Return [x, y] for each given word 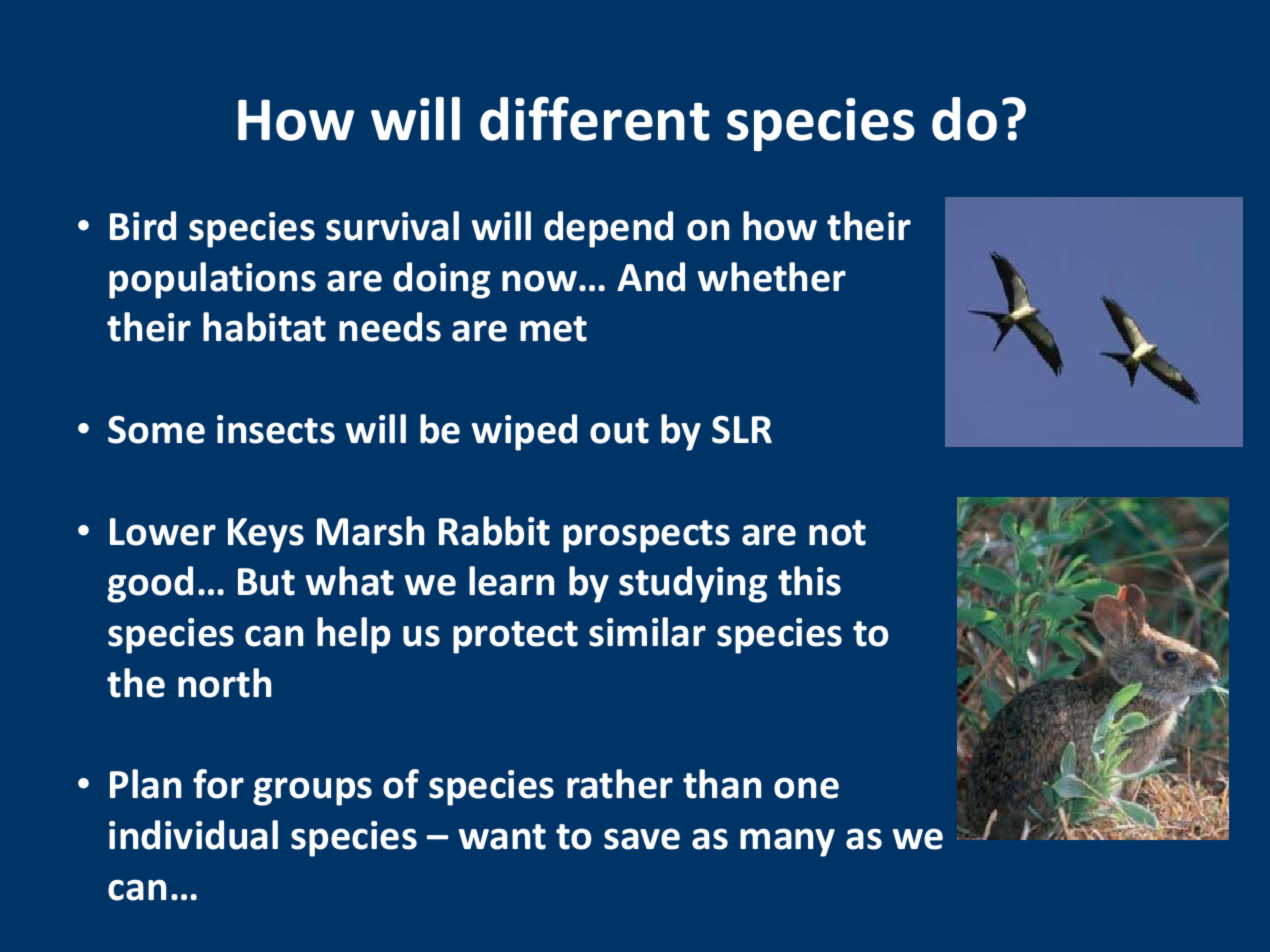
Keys [266, 535]
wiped [524, 432]
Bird [143, 226]
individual [193, 835]
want [502, 837]
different [595, 118]
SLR [742, 430]
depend [608, 229]
